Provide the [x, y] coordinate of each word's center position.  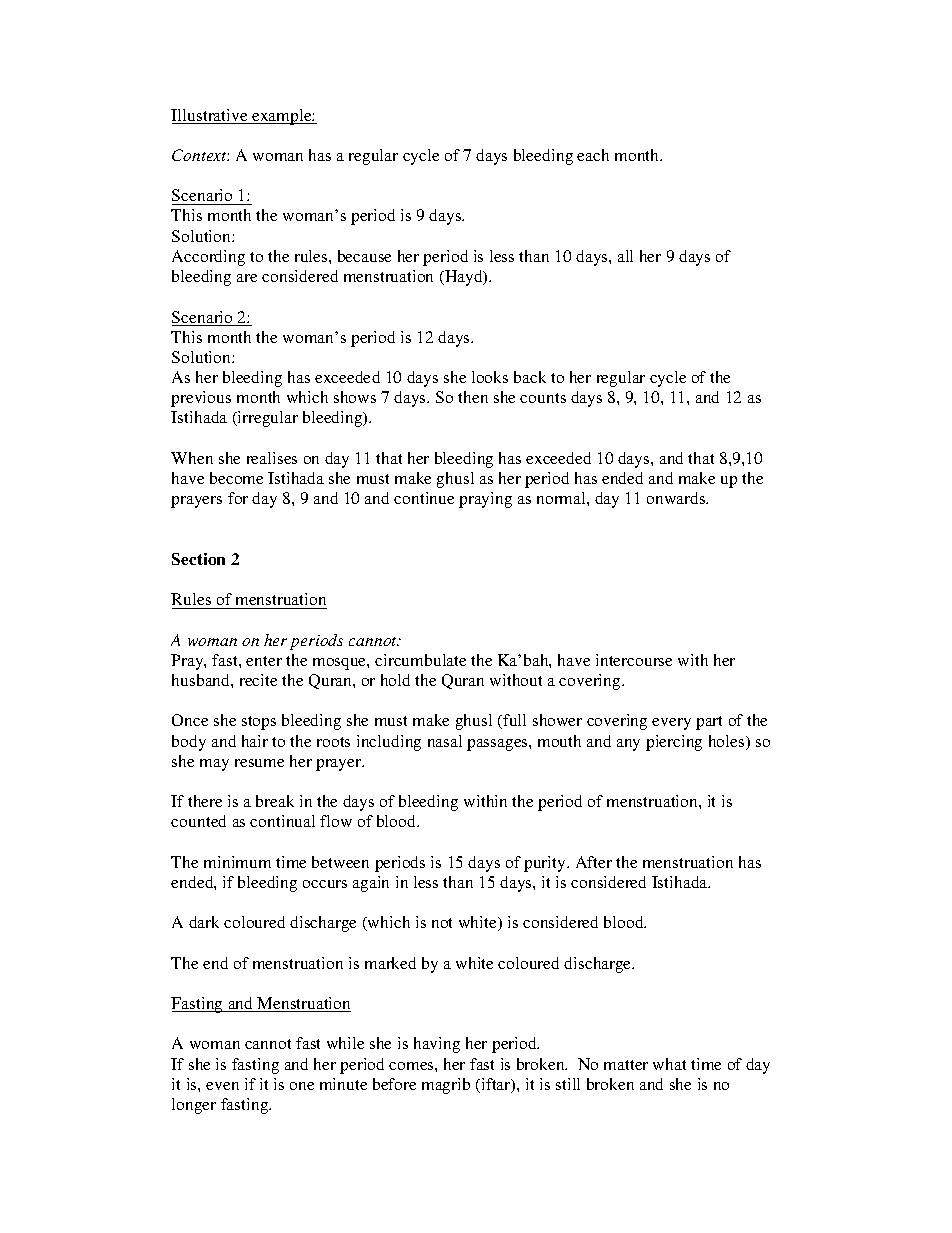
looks [490, 377]
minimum [237, 862]
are [247, 278]
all [625, 256]
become [236, 478]
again [371, 884]
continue [424, 498]
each [593, 155]
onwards [677, 498]
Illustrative [210, 116]
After [594, 862]
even [222, 1086]
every [671, 724]
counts [543, 398]
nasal [445, 741]
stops [259, 723]
